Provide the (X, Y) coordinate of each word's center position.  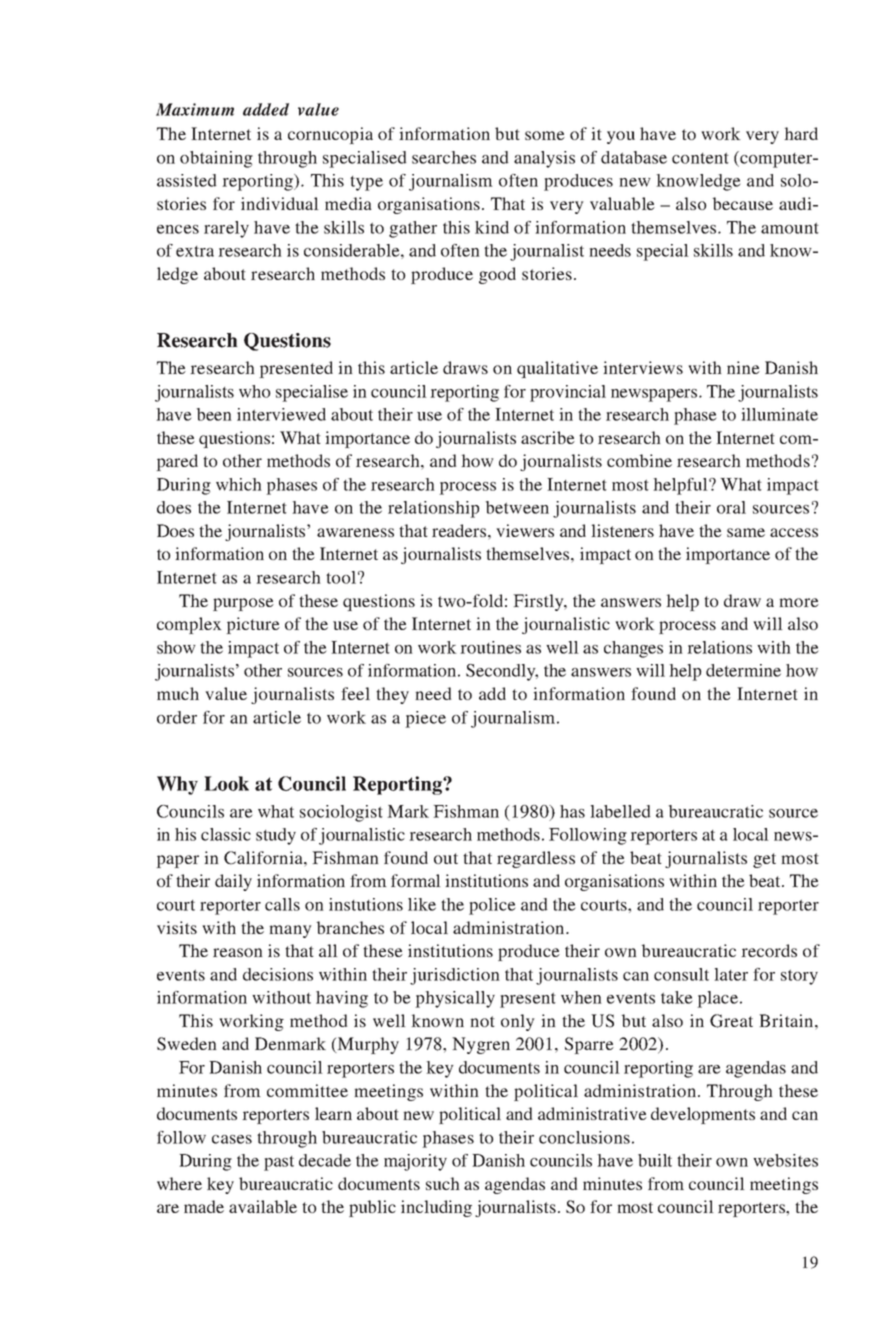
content (700, 158)
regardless (536, 859)
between (517, 507)
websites (785, 1160)
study (276, 836)
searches (444, 157)
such (443, 1183)
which (239, 484)
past (279, 1163)
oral (731, 507)
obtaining (216, 159)
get (764, 860)
